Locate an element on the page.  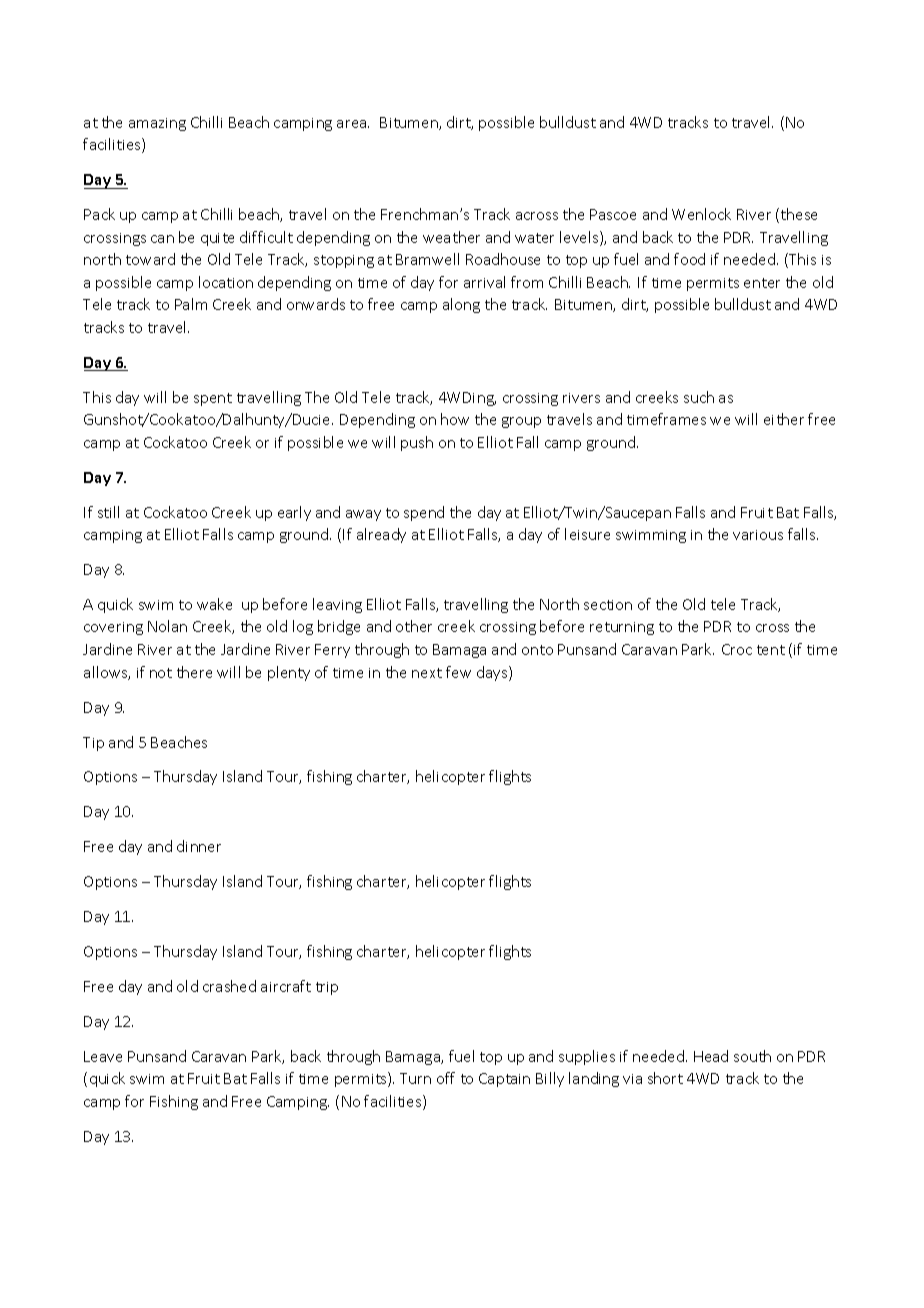
weather is located at coordinates (451, 237).
